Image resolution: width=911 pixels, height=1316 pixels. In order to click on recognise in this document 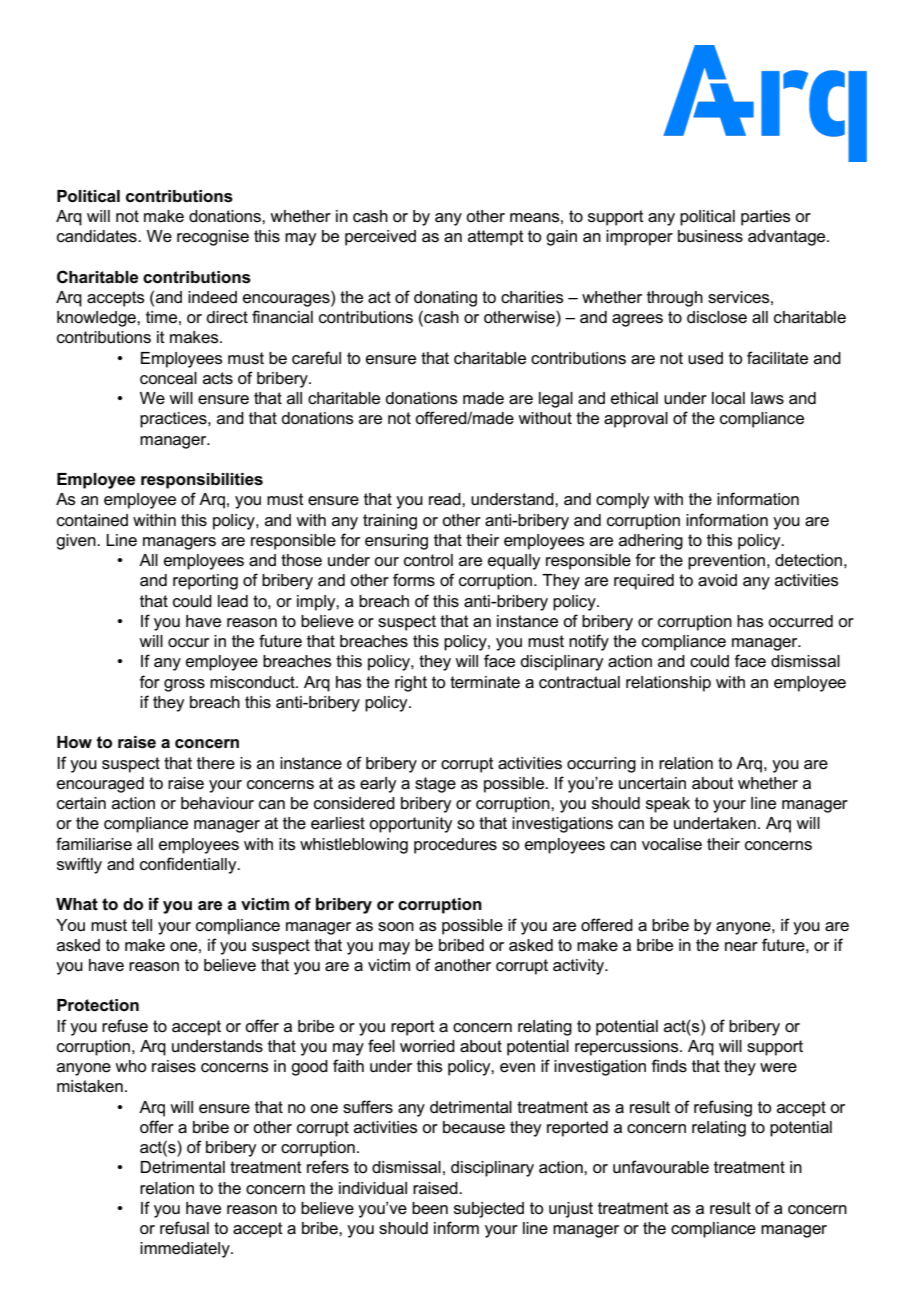, I will do `click(213, 238)`.
